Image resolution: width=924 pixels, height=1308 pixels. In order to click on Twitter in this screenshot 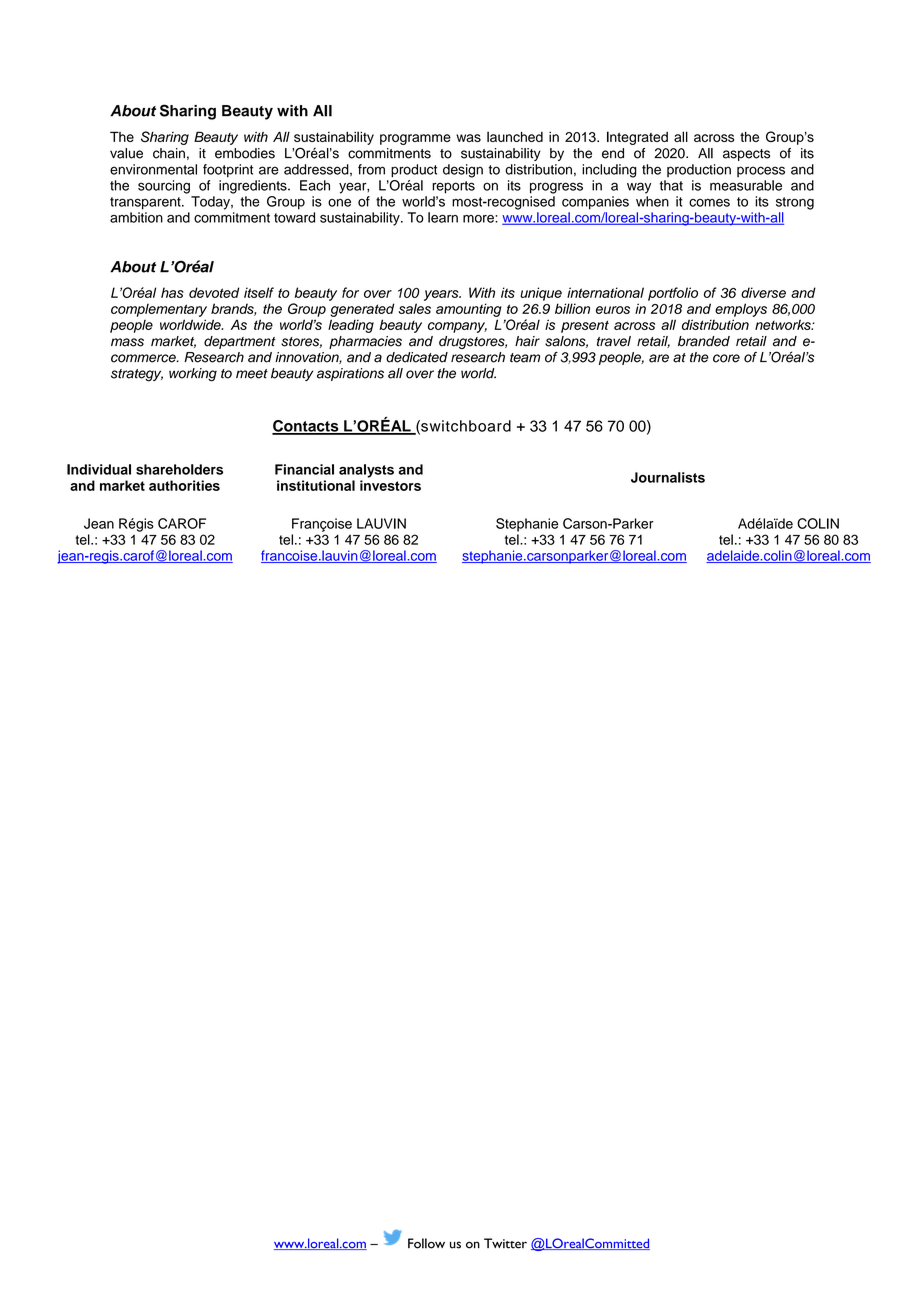, I will do `click(505, 1243)`.
